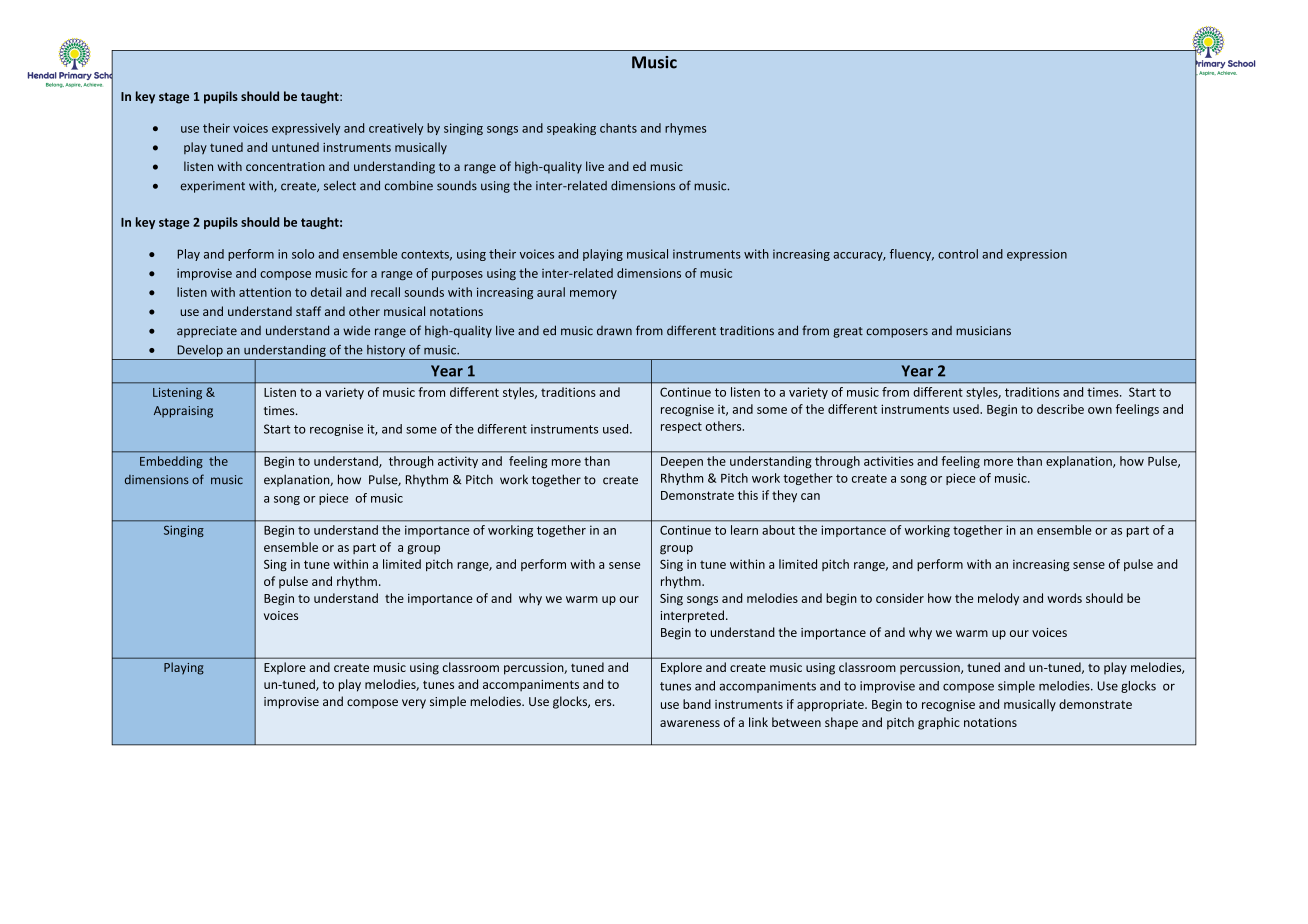 The width and height of the screenshot is (1308, 924). I want to click on very, so click(414, 704).
